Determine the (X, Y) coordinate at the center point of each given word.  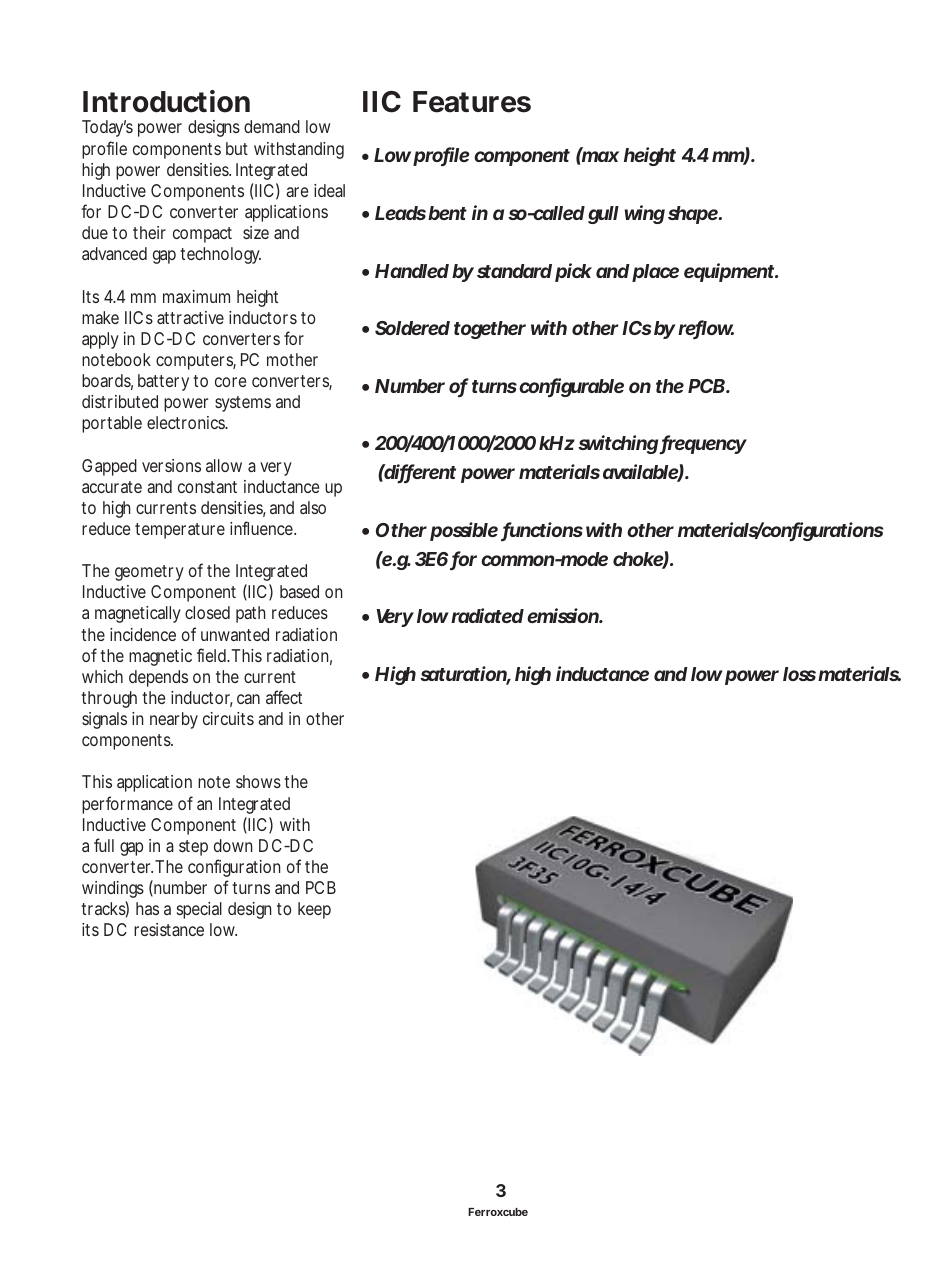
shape (694, 215)
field (213, 655)
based (299, 591)
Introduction (166, 101)
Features (472, 102)
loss (799, 674)
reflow (706, 329)
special (199, 910)
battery (163, 382)
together (490, 330)
